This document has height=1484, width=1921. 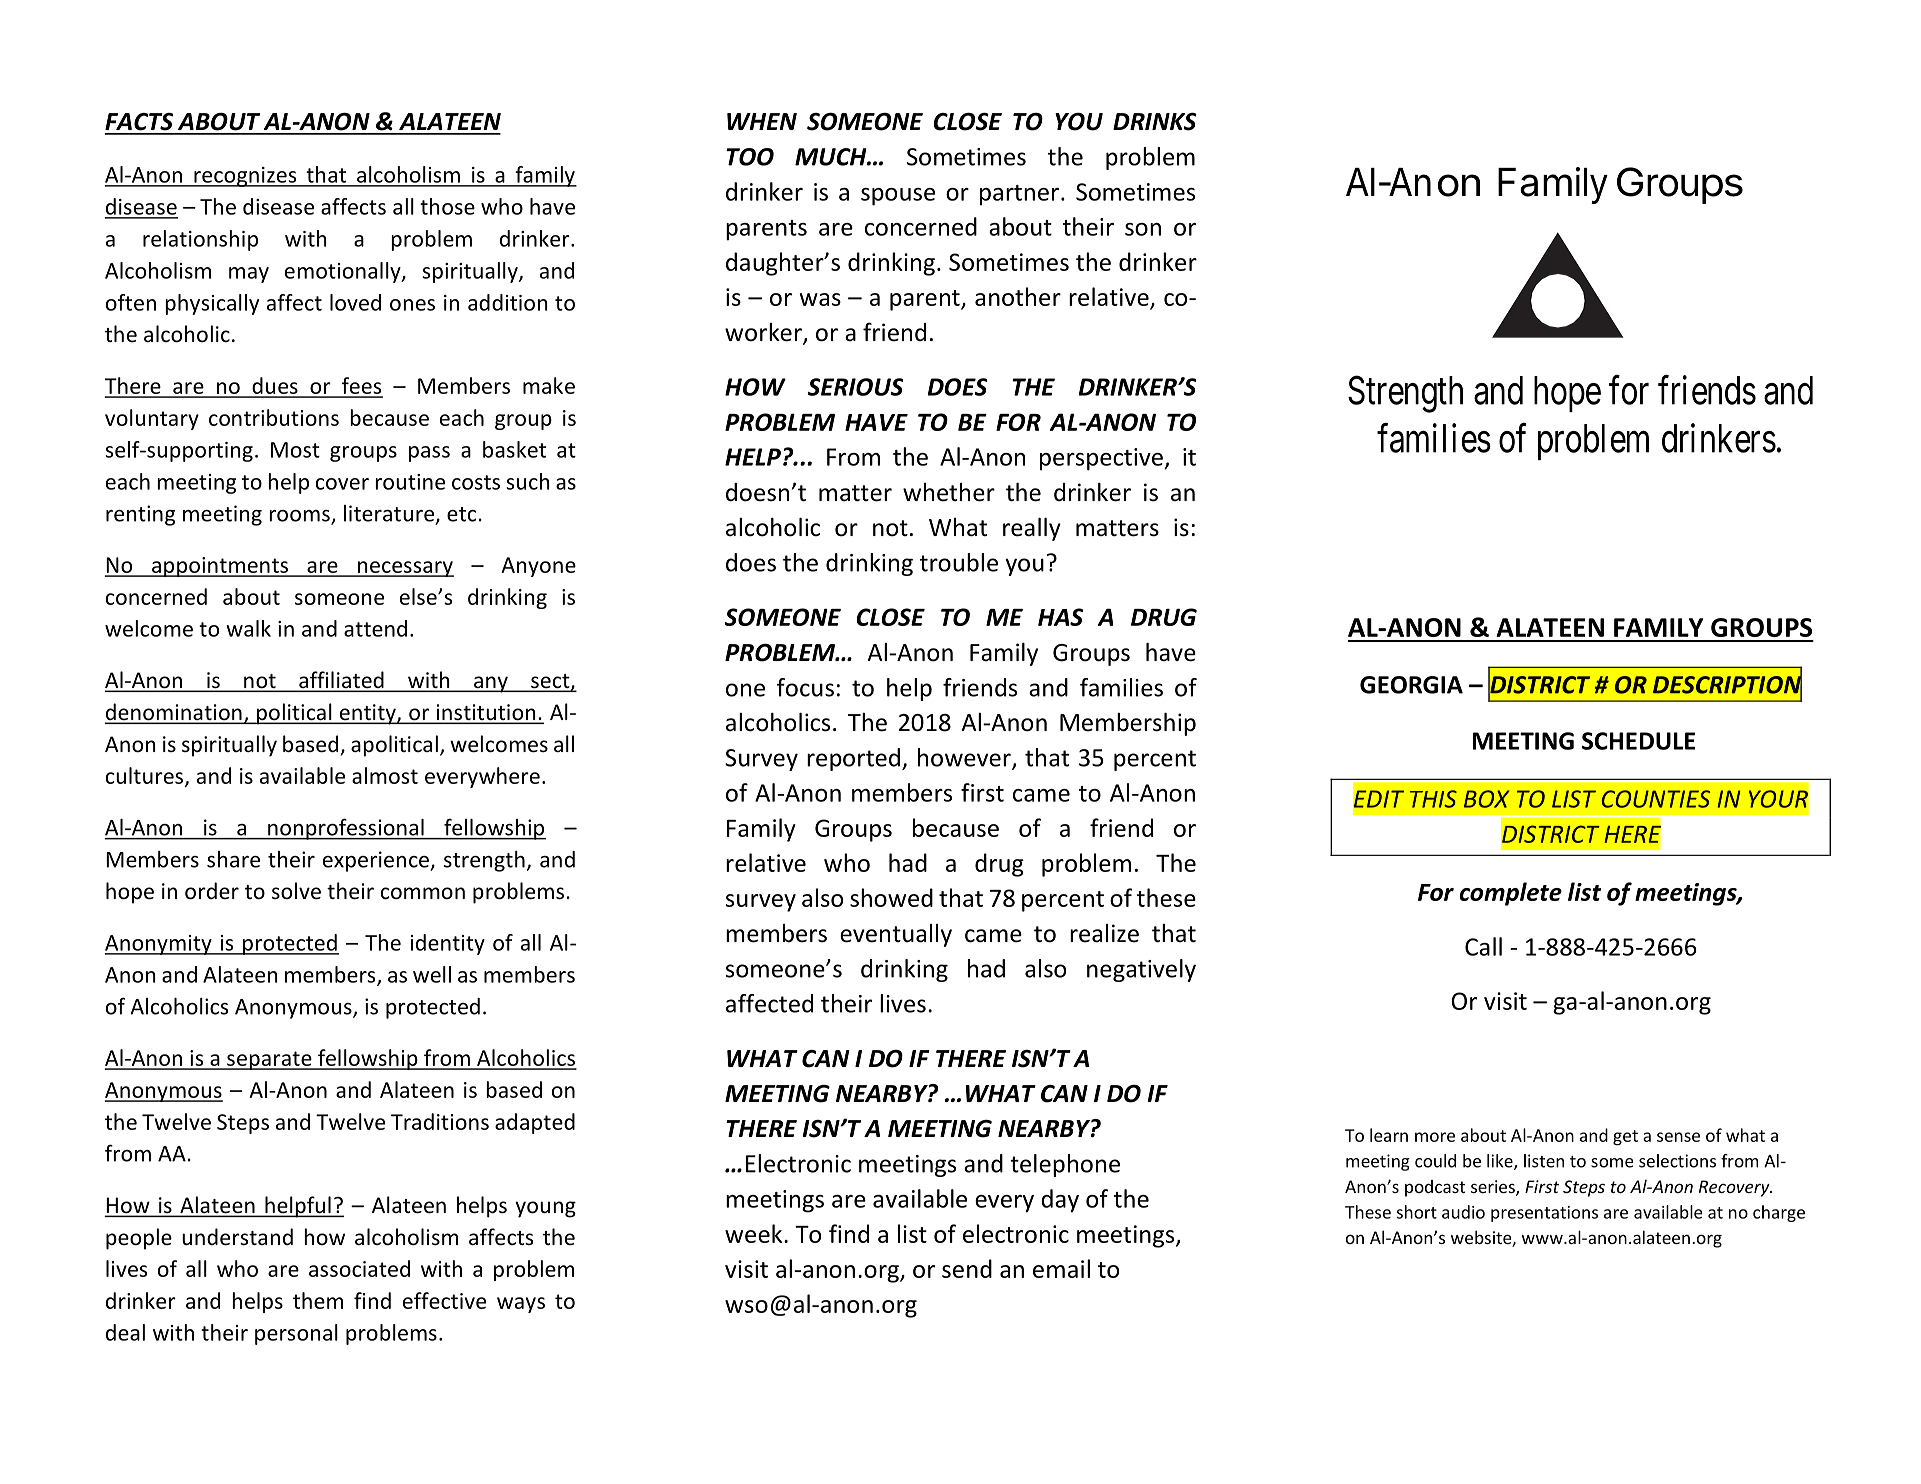 I want to click on affiliated, so click(x=341, y=681).
